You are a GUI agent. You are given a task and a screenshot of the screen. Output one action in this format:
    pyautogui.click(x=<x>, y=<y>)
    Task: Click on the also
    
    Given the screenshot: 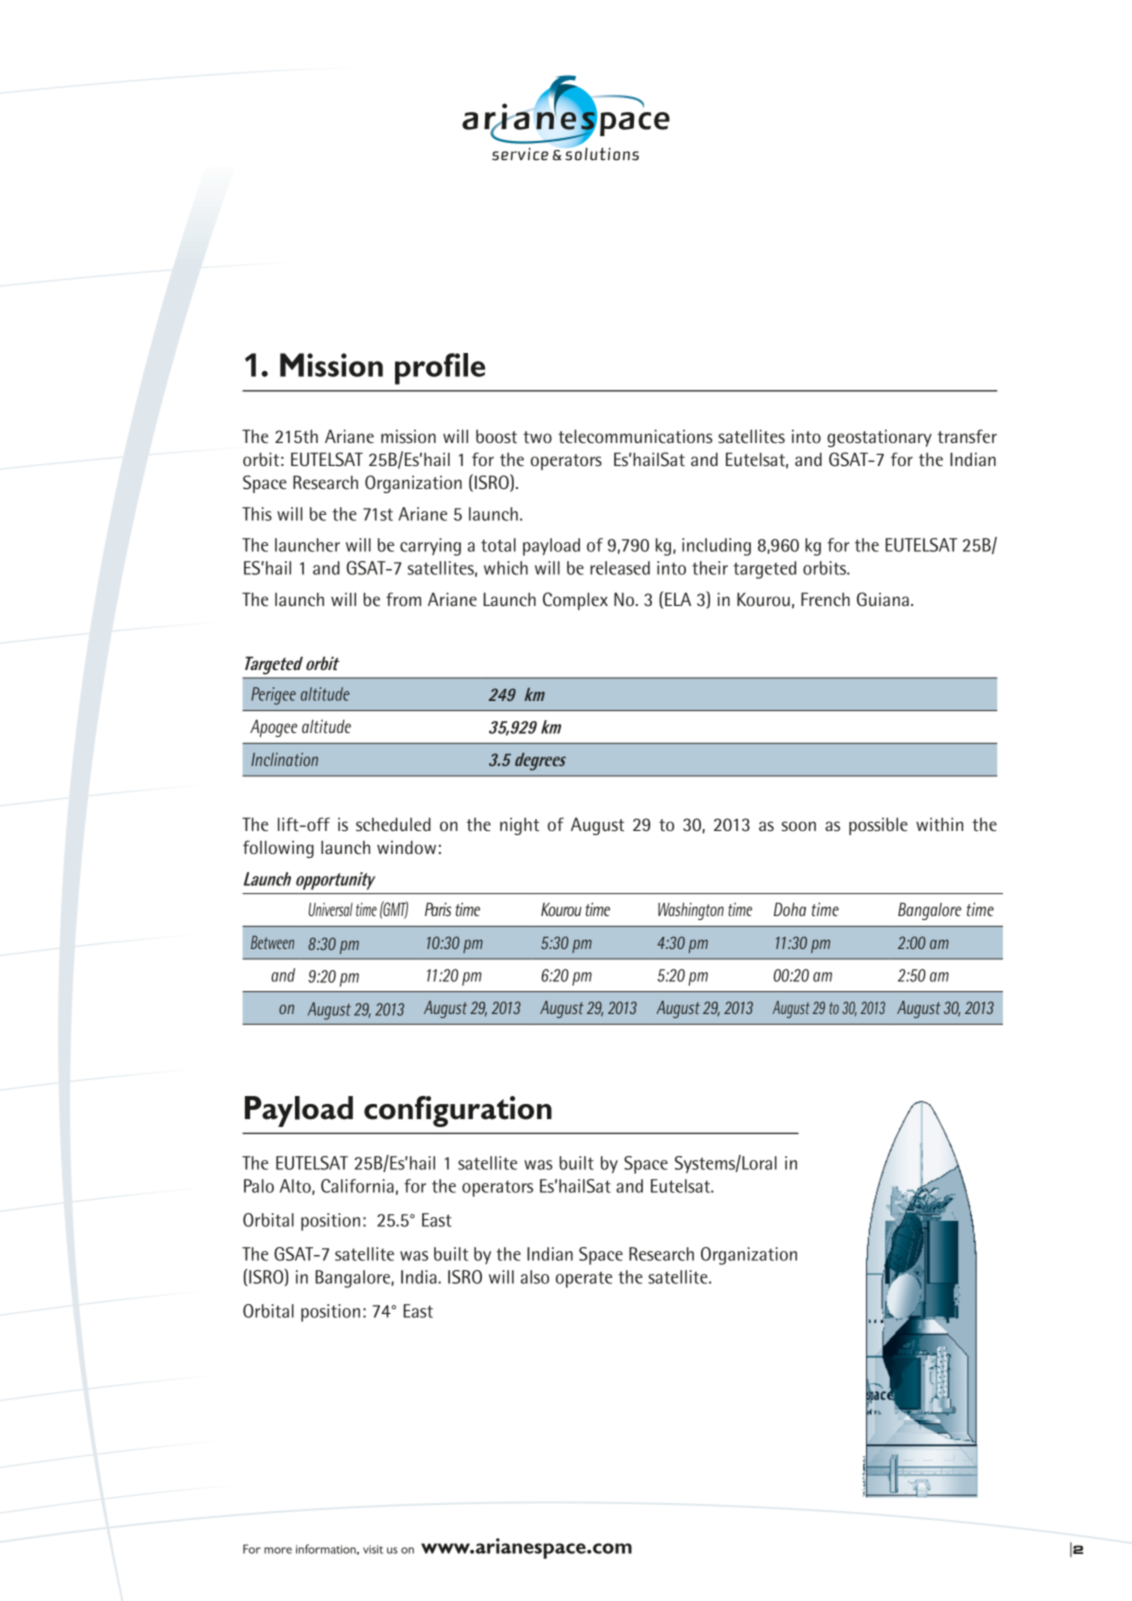 What is the action you would take?
    pyautogui.click(x=535, y=1277)
